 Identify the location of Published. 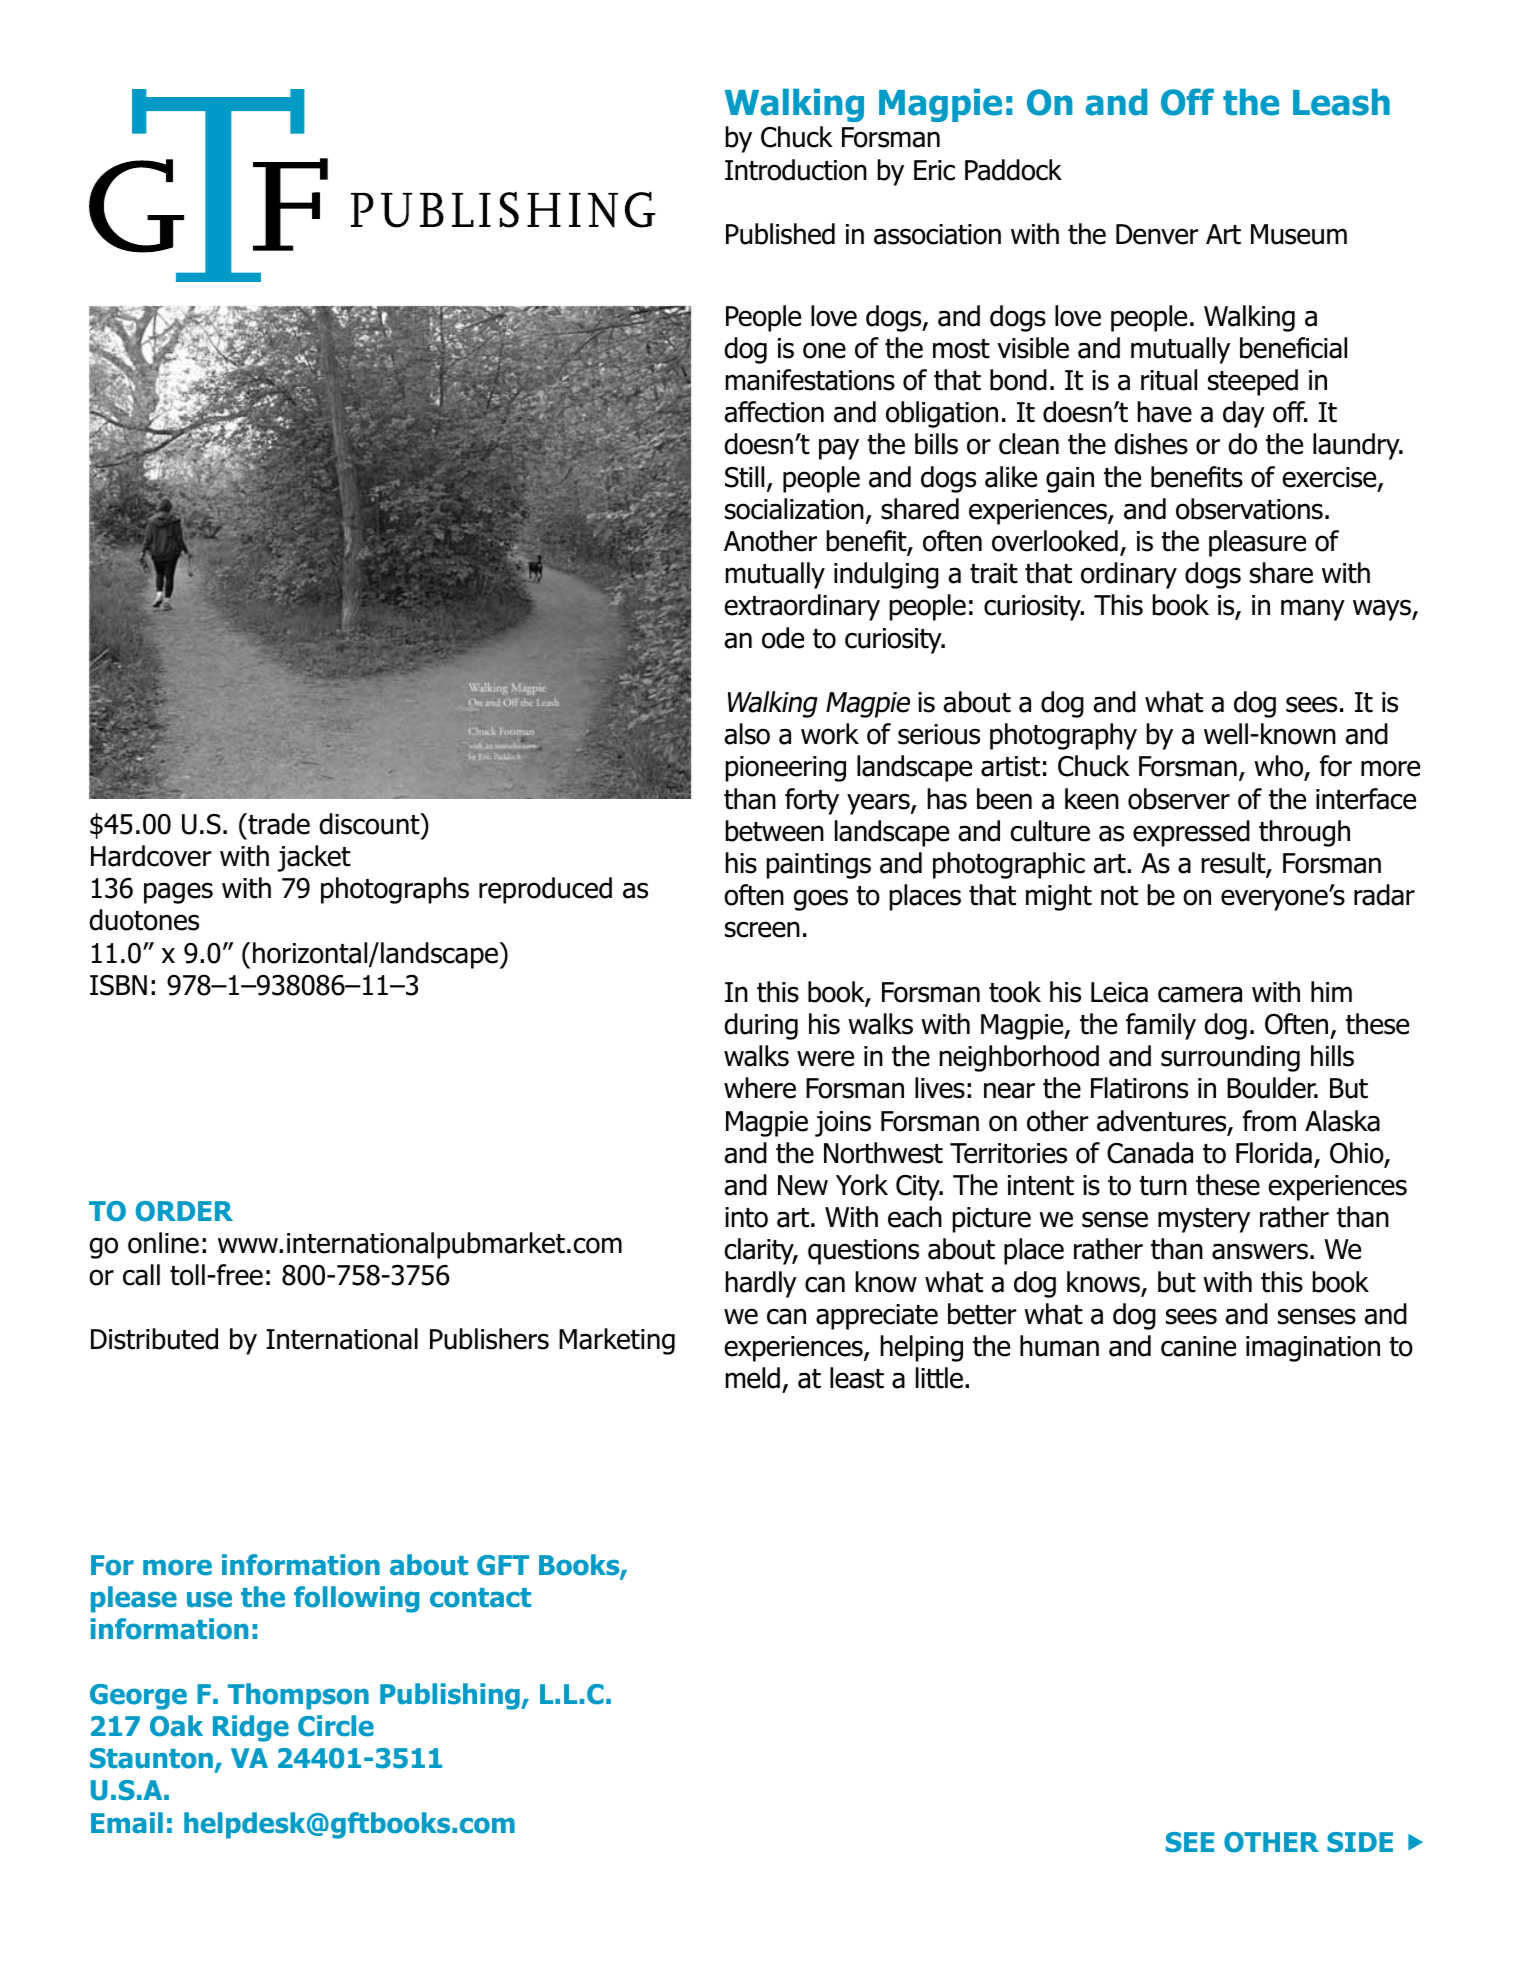
(780, 234).
